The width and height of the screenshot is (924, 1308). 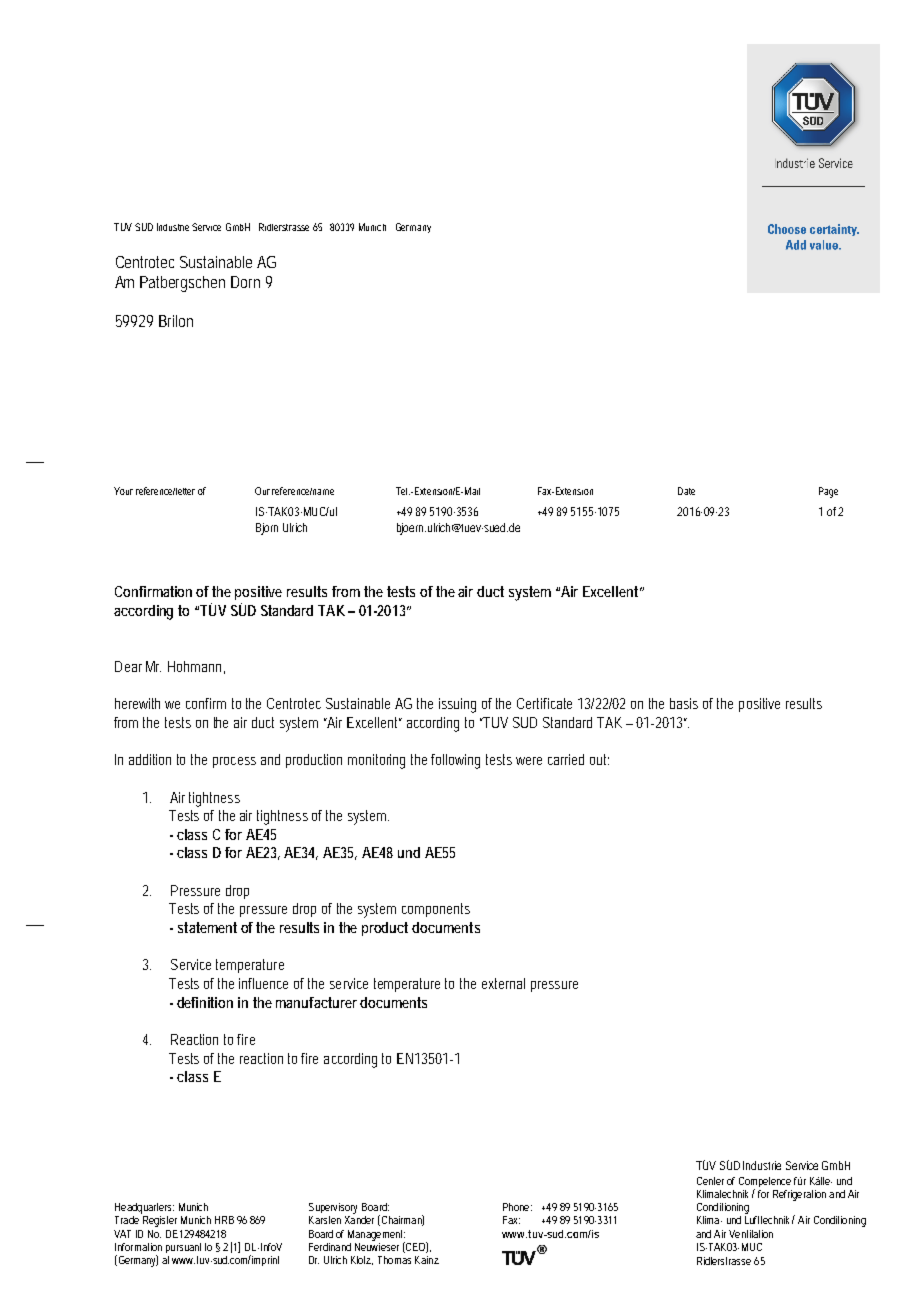 I want to click on were, so click(x=529, y=761).
